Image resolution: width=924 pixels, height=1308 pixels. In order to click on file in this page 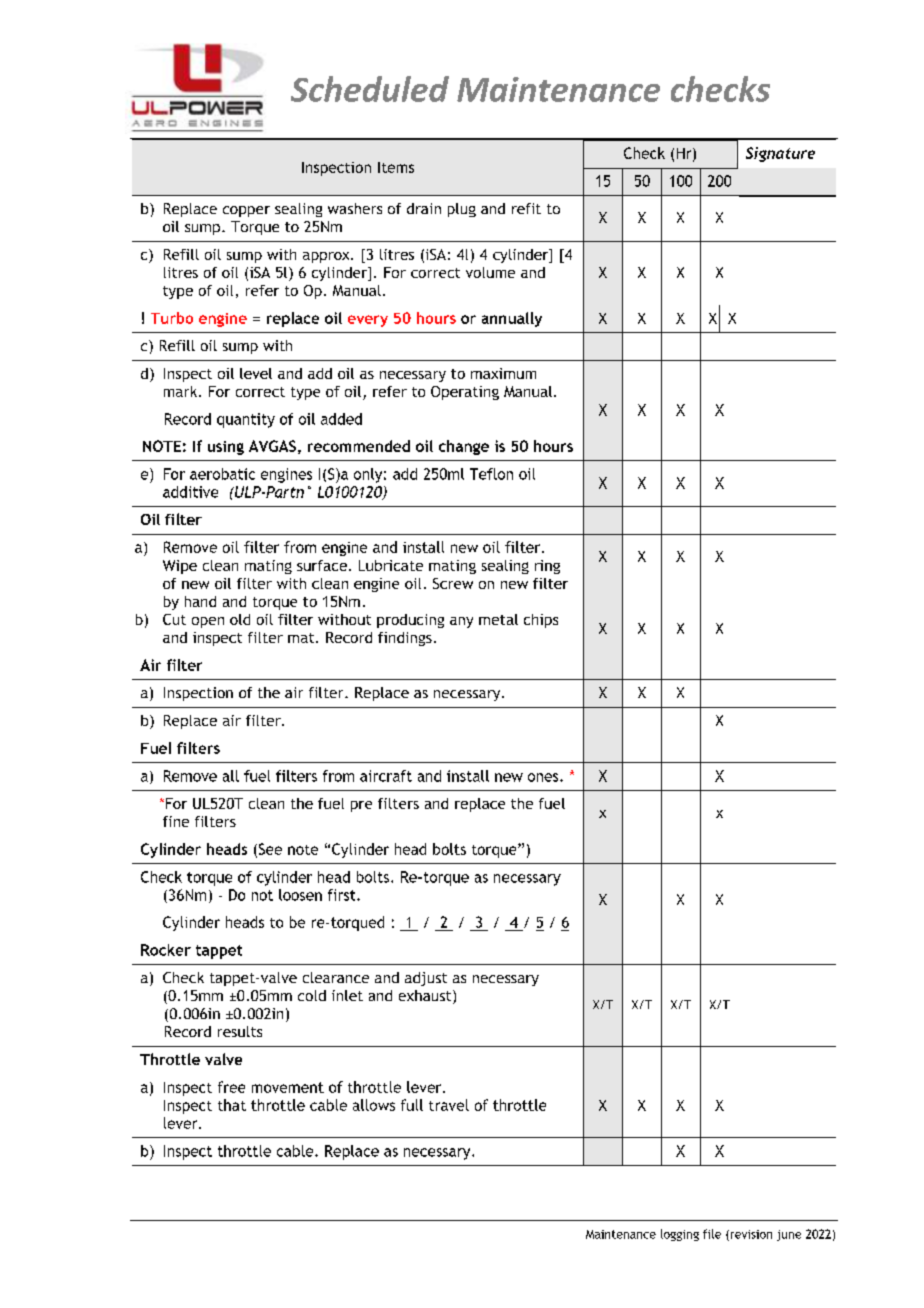, I will do `click(712, 1234)`.
